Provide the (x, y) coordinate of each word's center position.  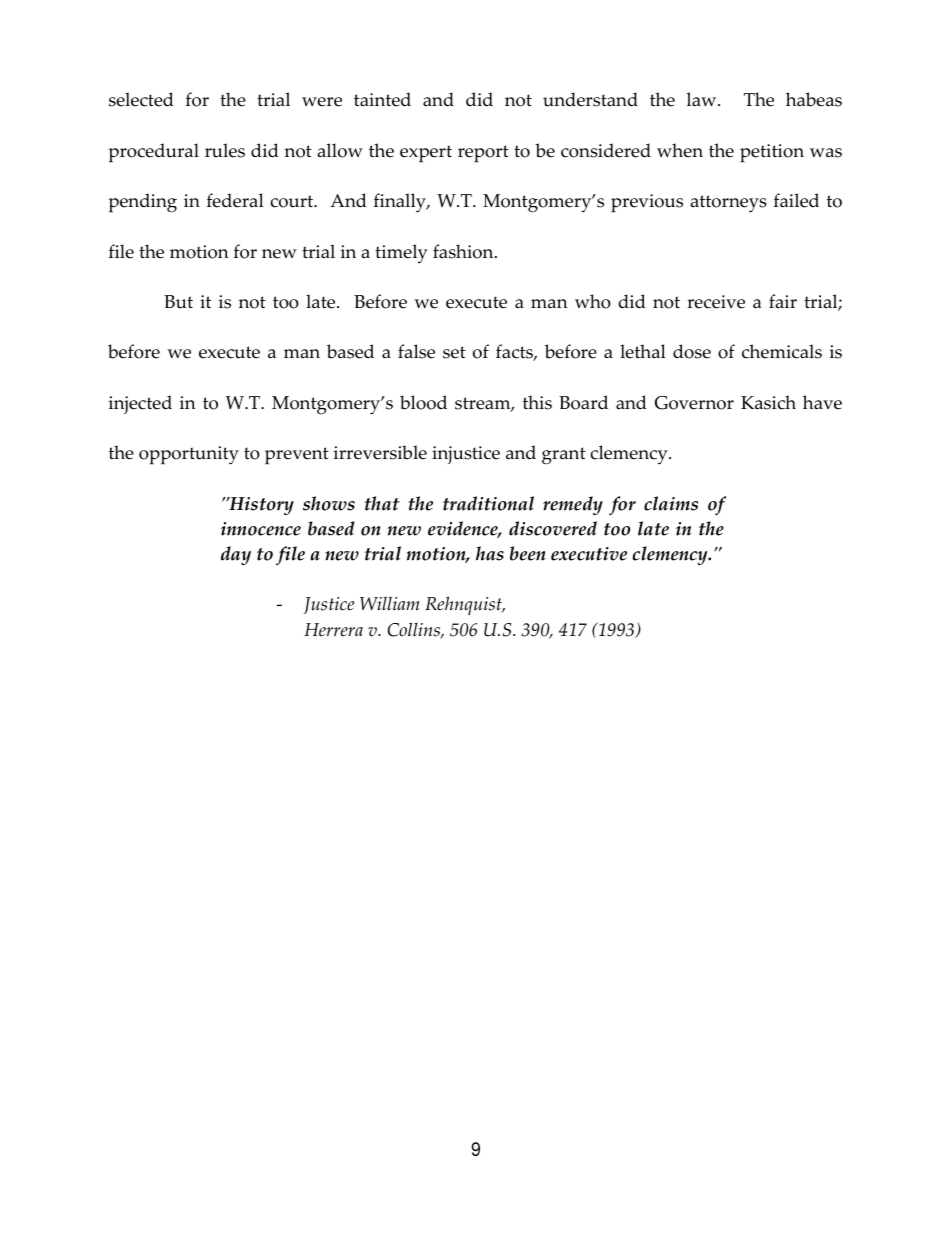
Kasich (768, 402)
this (537, 402)
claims (671, 503)
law (703, 99)
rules (225, 150)
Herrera (333, 630)
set (454, 352)
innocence (261, 529)
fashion (464, 251)
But (178, 302)
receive (716, 302)
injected (140, 404)
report (483, 154)
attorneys (729, 204)
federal (235, 200)
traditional (488, 503)
